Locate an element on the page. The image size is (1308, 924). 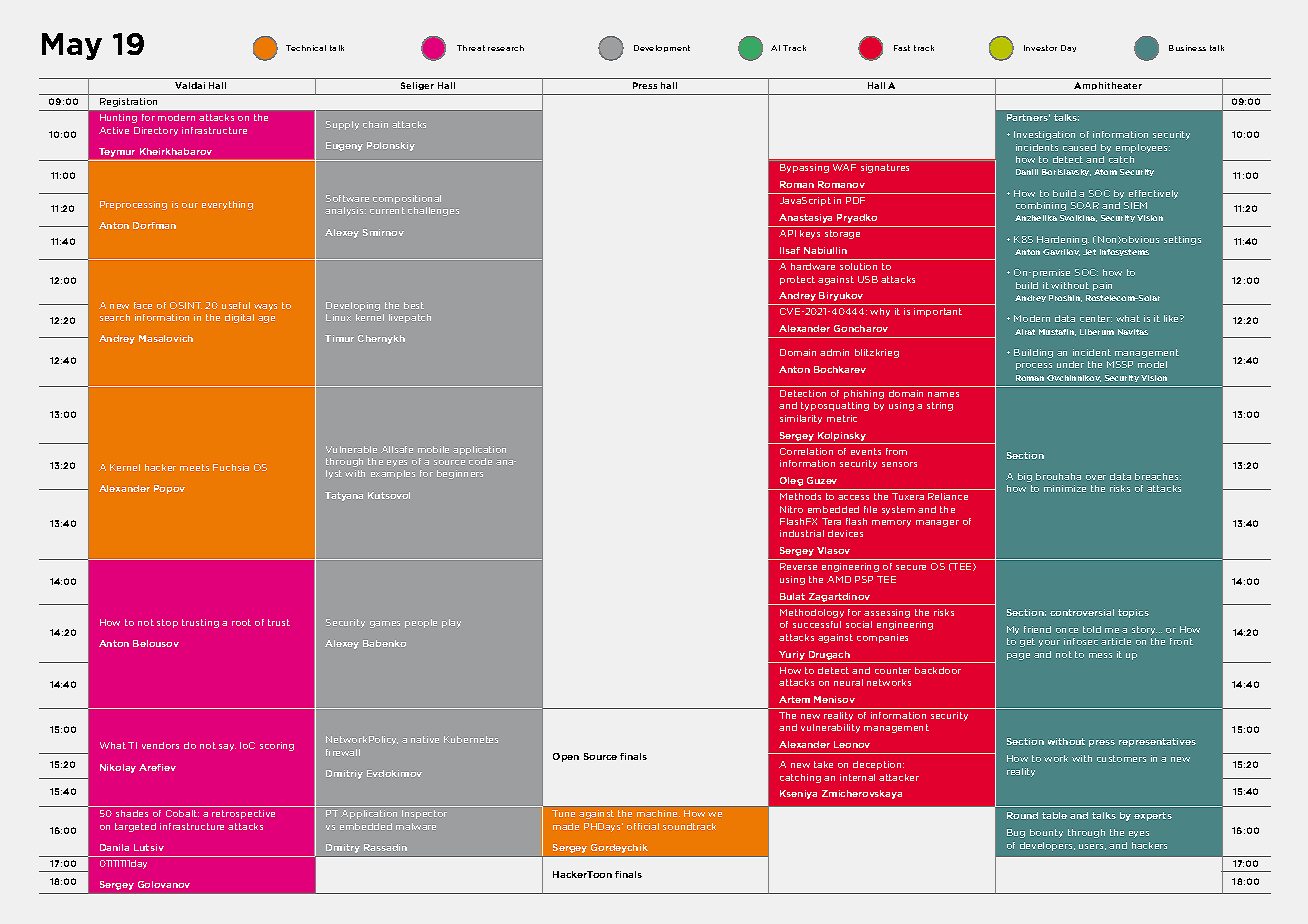
Investor is located at coordinates (1040, 48).
